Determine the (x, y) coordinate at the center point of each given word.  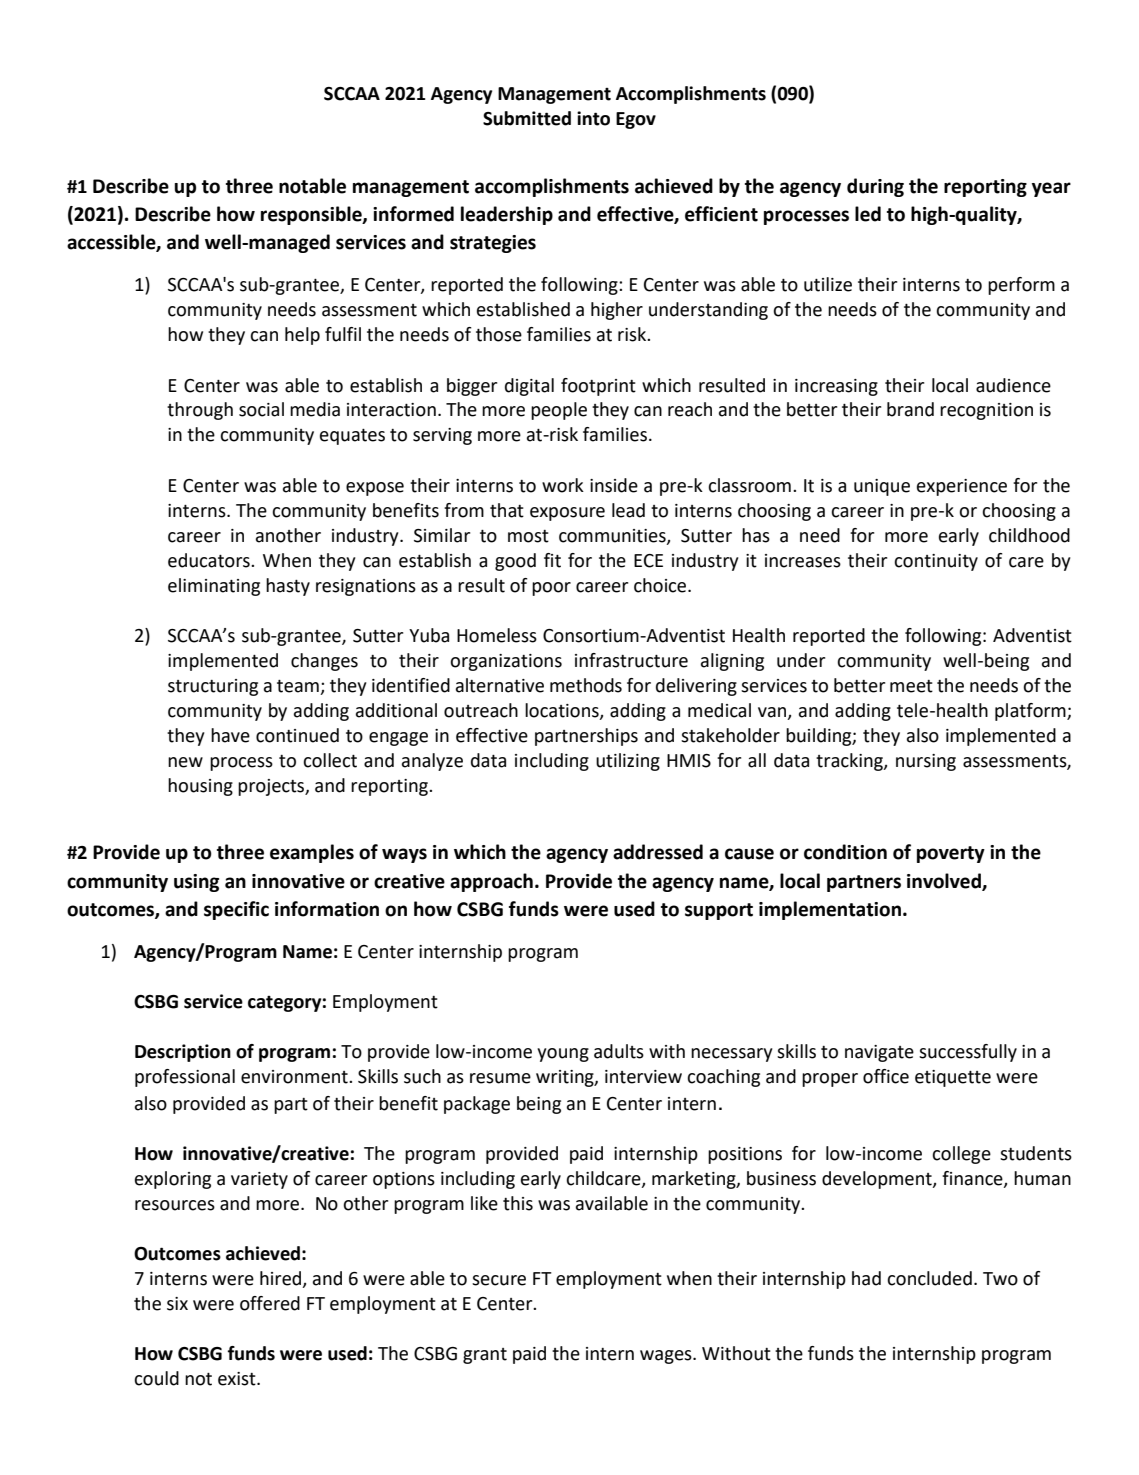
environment (295, 1077)
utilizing (628, 762)
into (593, 118)
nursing (926, 762)
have (230, 735)
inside (614, 485)
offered (270, 1303)
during (875, 187)
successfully (968, 1053)
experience (962, 487)
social (261, 409)
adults (619, 1051)
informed (413, 214)
